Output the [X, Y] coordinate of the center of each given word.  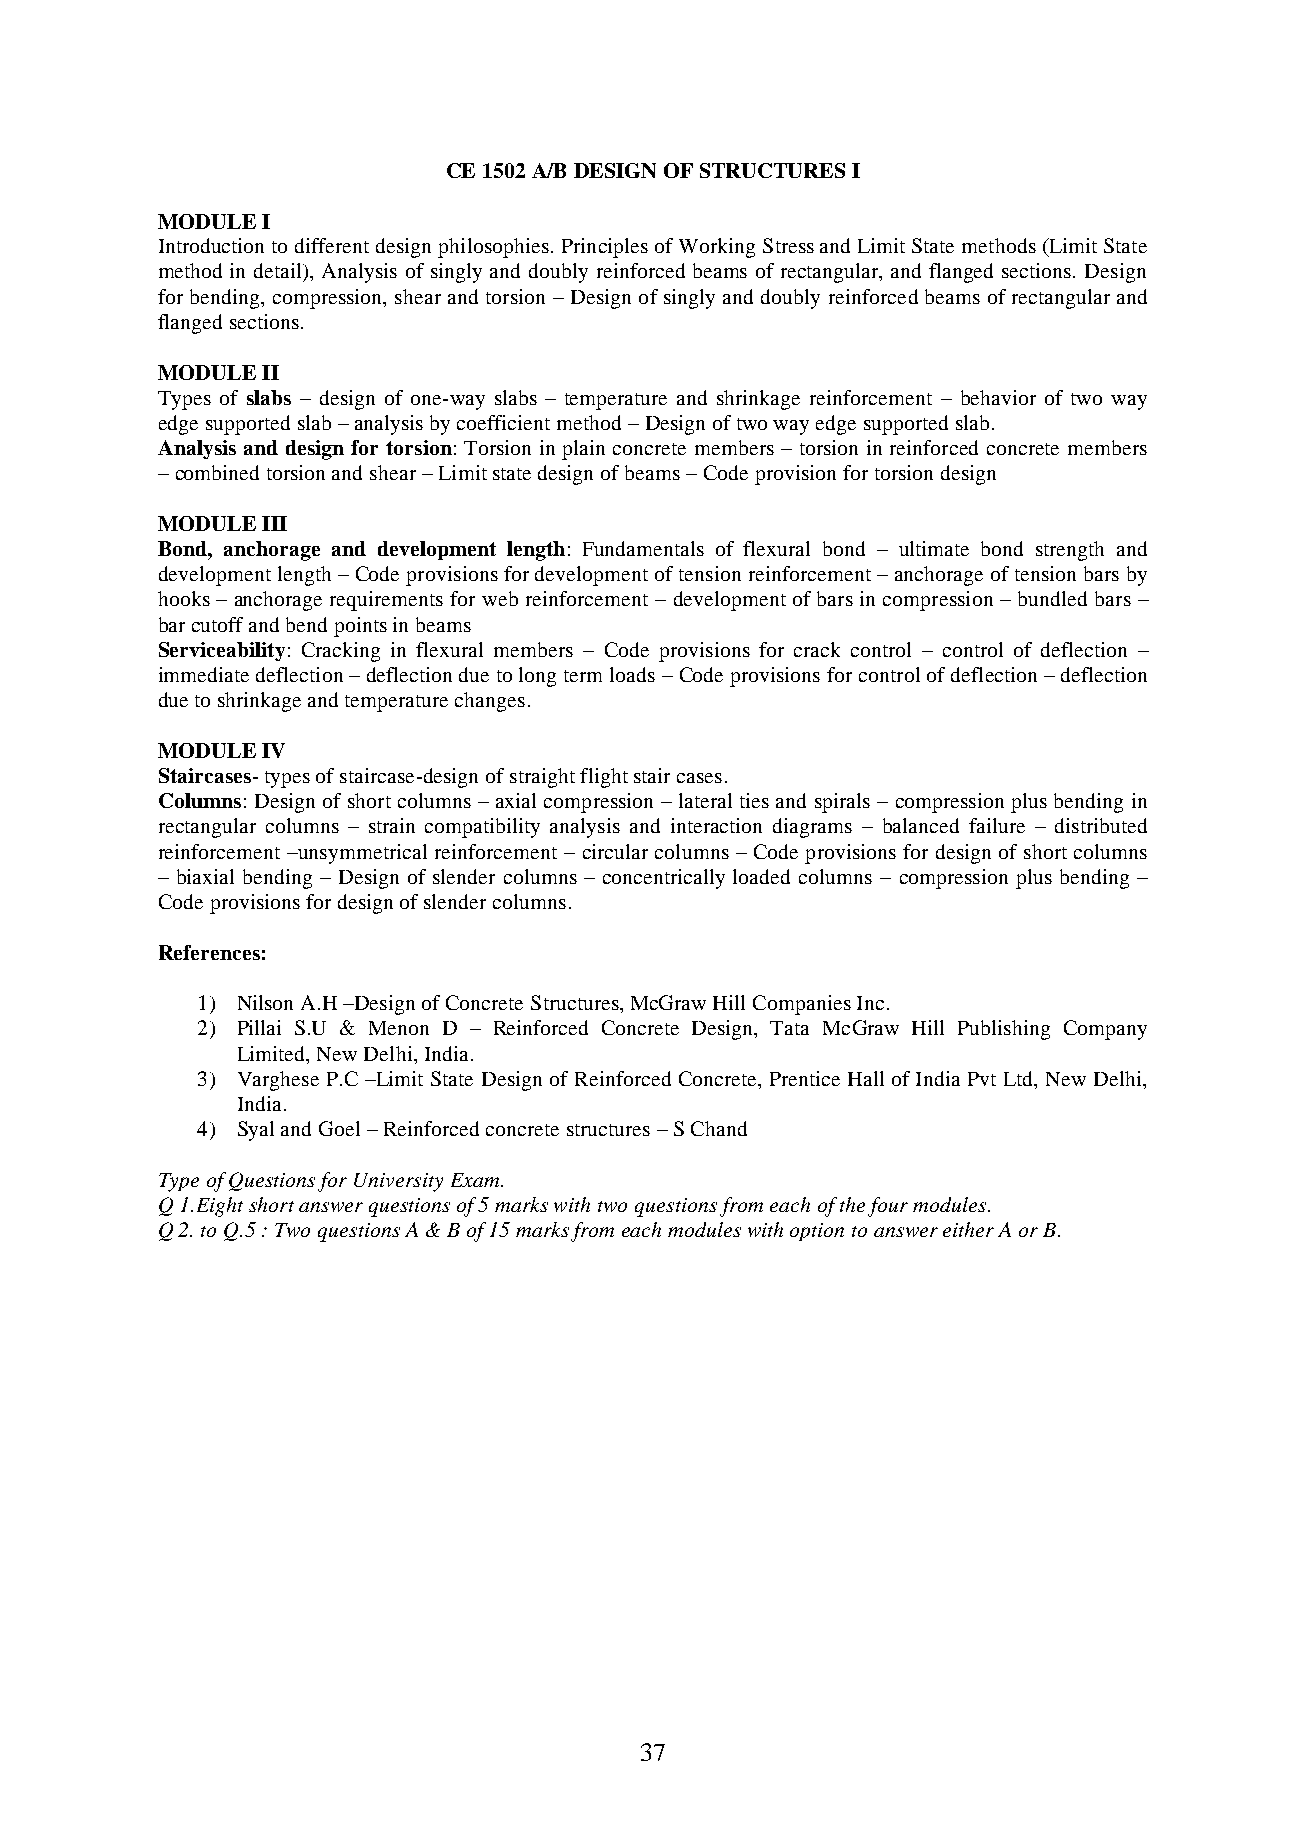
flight [604, 778]
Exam [476, 1180]
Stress [788, 245]
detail [279, 272]
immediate [204, 674]
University [398, 1182]
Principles [605, 248]
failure [997, 825]
